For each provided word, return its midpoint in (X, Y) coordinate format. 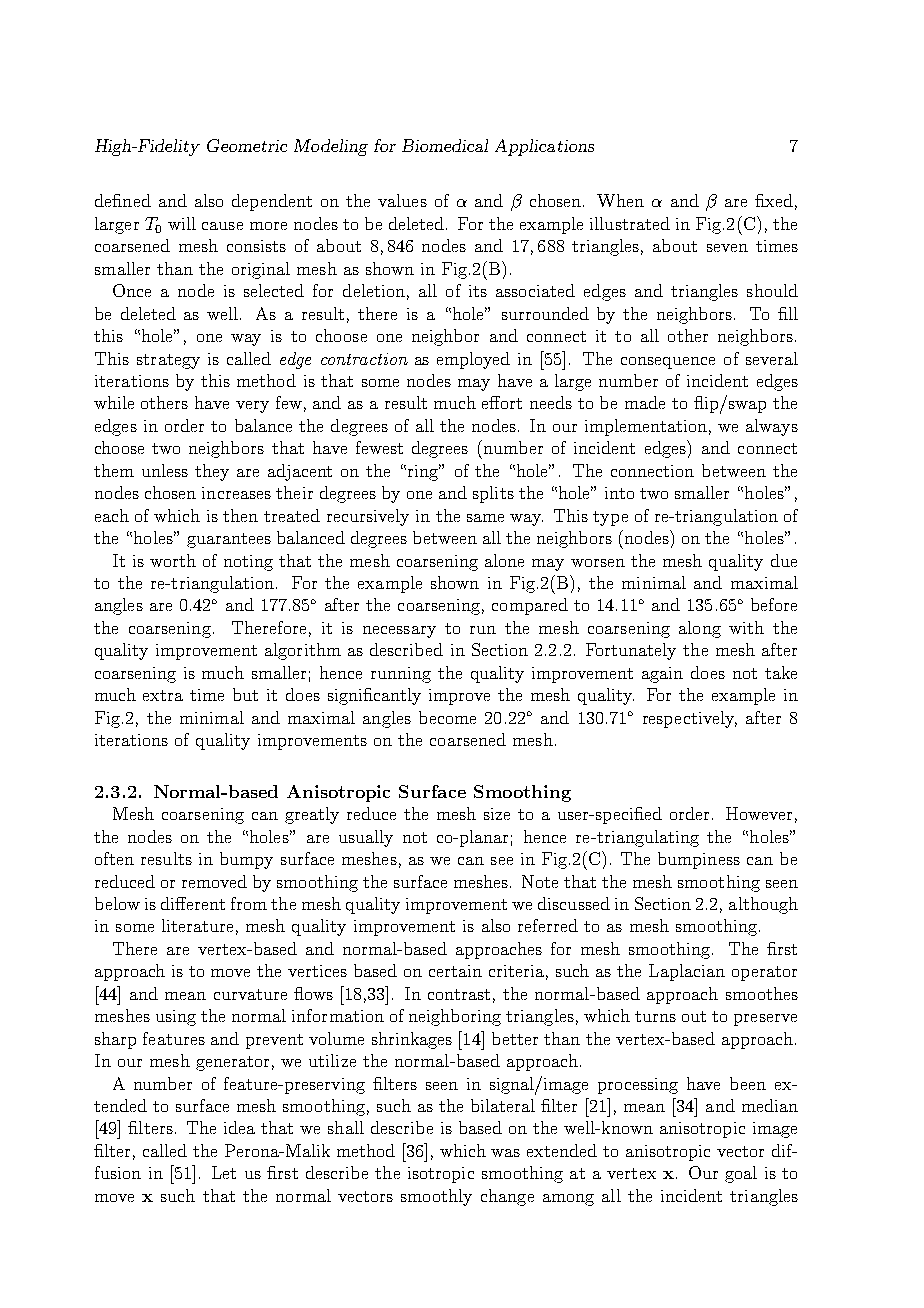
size (497, 814)
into (619, 493)
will (182, 223)
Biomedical (445, 145)
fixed (774, 200)
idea (239, 1127)
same (485, 518)
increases (236, 493)
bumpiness (699, 860)
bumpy (246, 860)
